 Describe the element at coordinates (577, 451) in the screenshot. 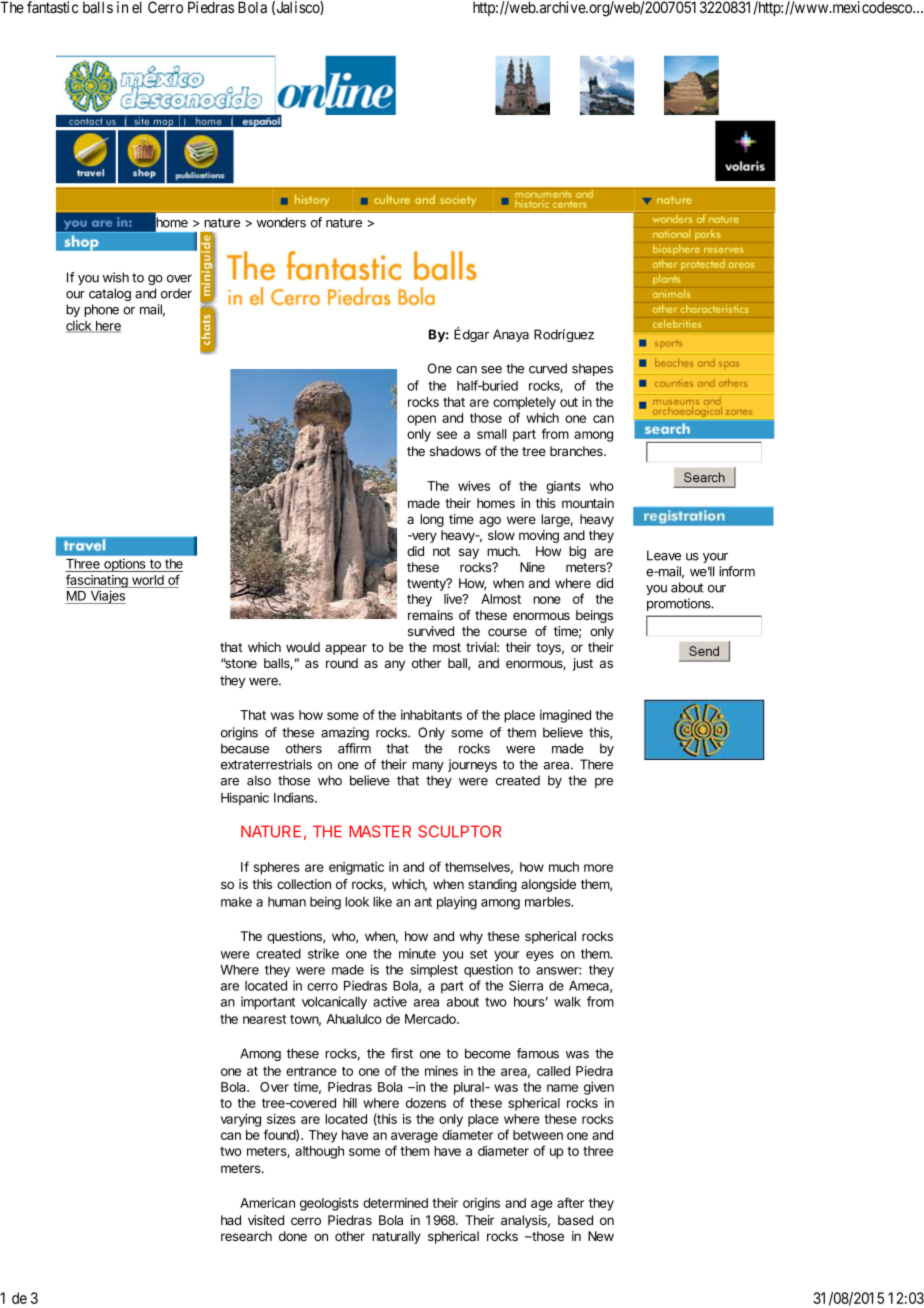

I see `branches` at that location.
